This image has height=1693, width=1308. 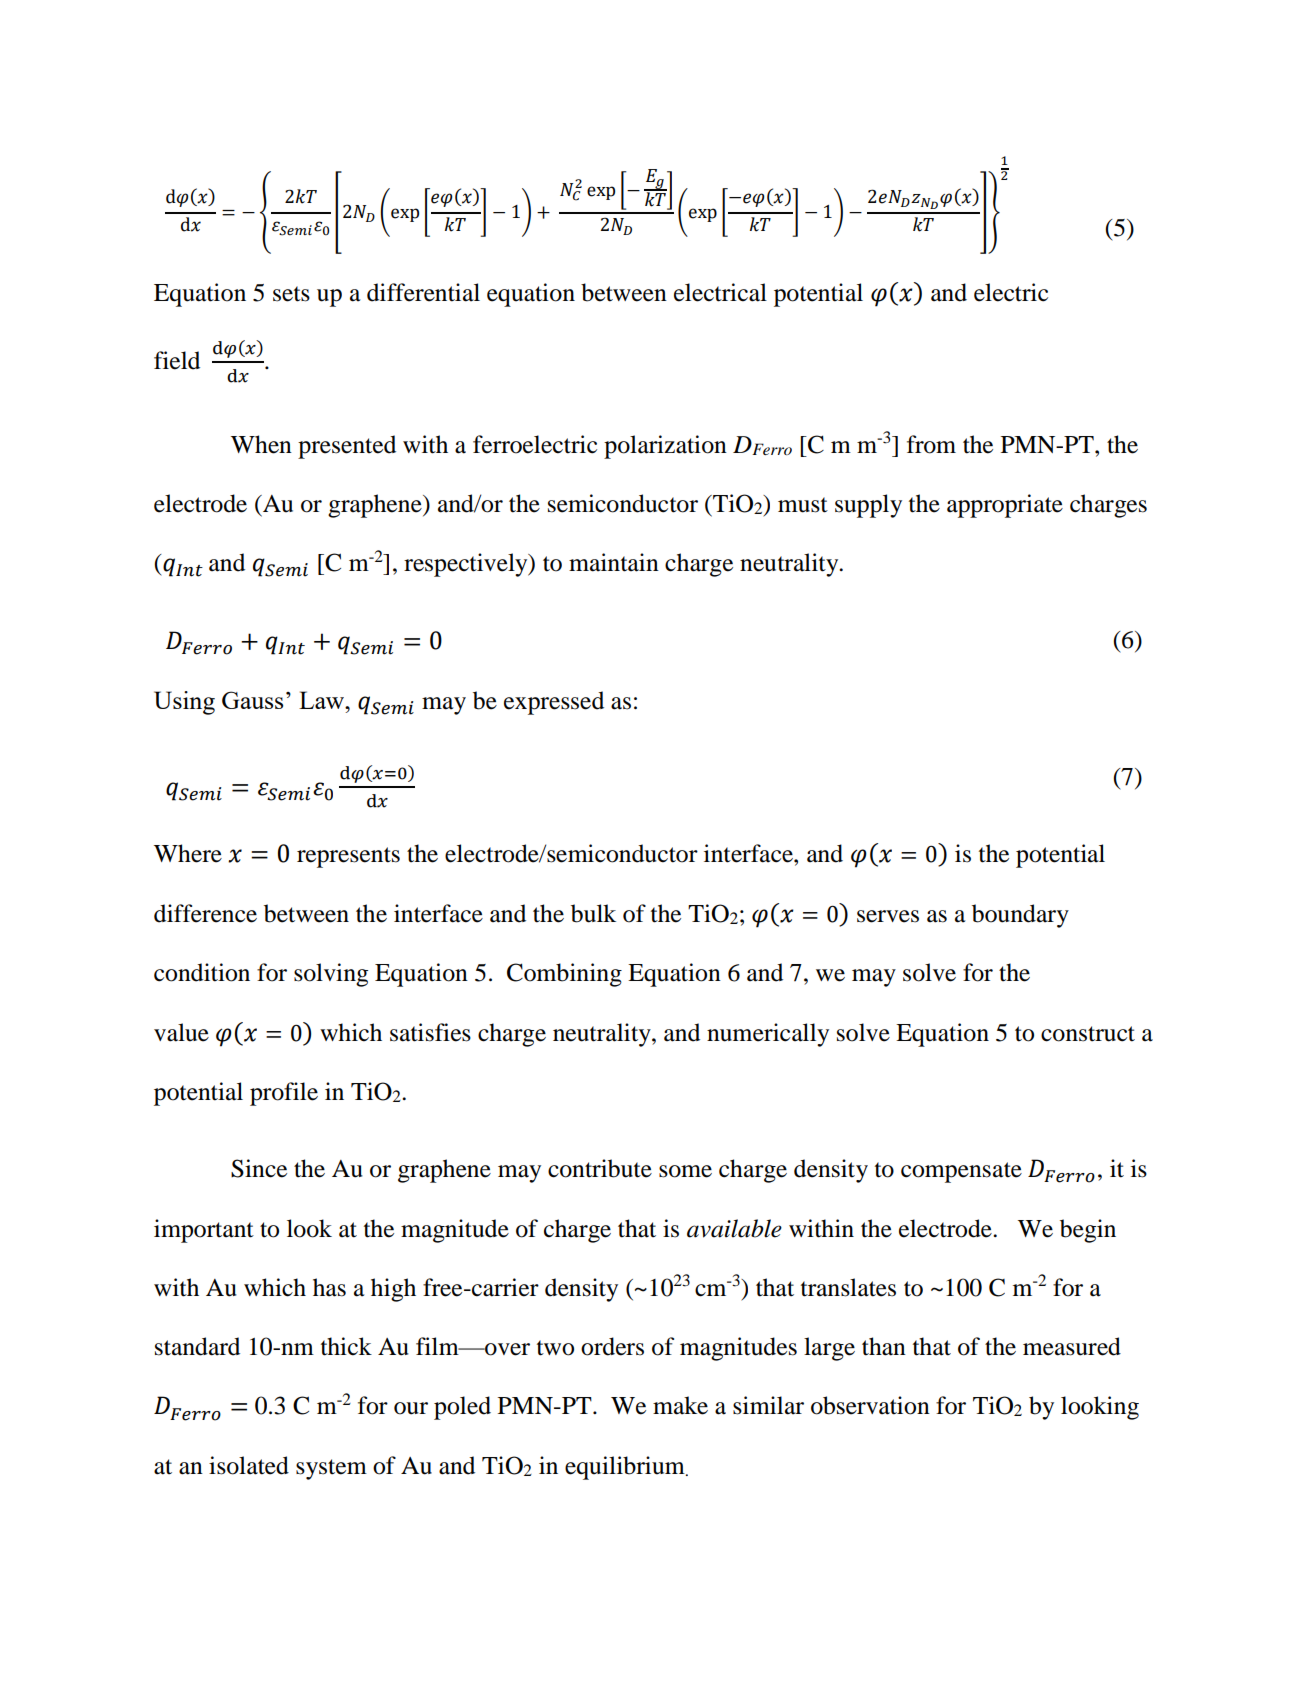 I want to click on isolated, so click(x=249, y=1465).
